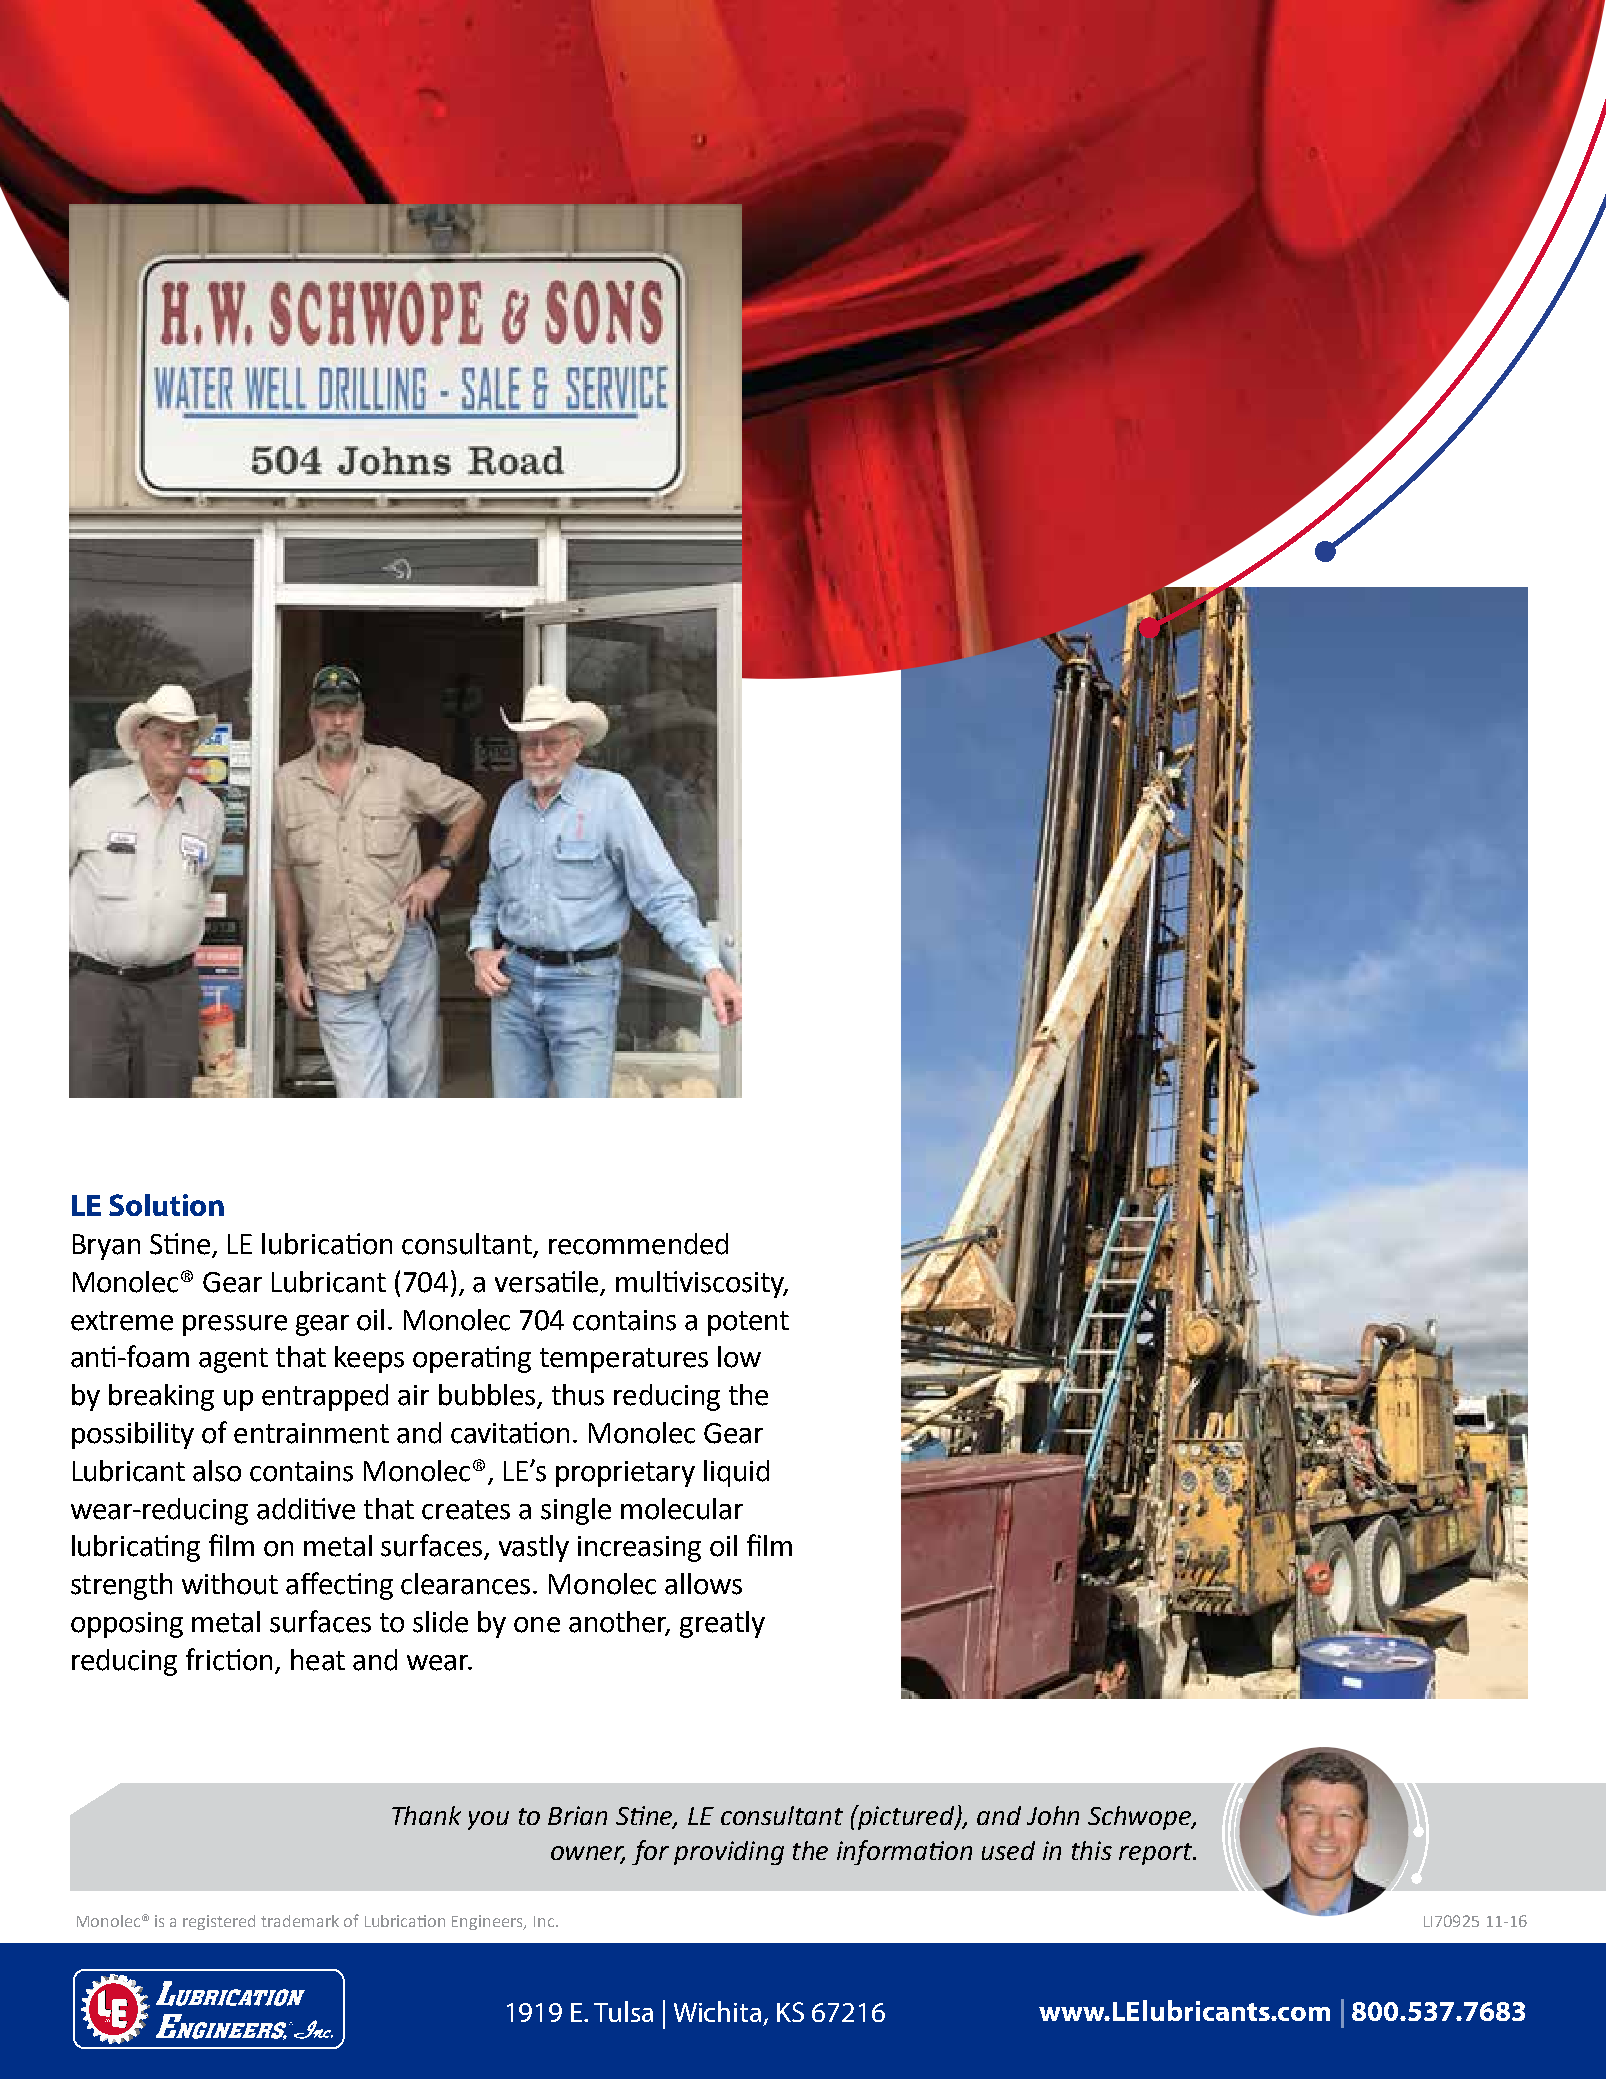  Describe the element at coordinates (623, 2011) in the page. I see `Tulsa` at that location.
